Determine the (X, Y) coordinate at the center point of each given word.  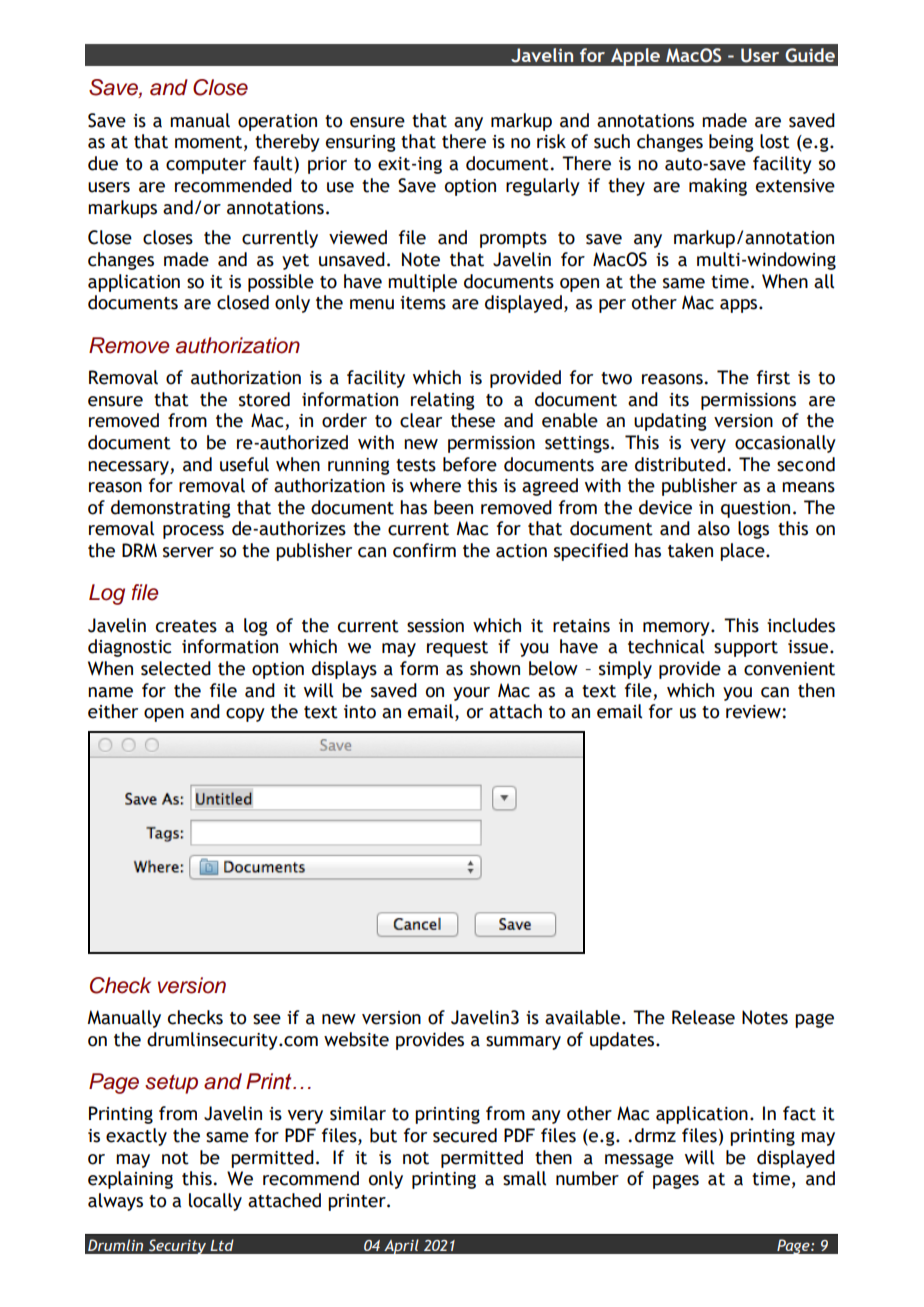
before (470, 464)
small (524, 1178)
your (471, 694)
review (754, 712)
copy (245, 715)
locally (215, 1202)
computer (206, 166)
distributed (680, 464)
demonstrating (171, 509)
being (731, 143)
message (639, 1161)
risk (551, 141)
